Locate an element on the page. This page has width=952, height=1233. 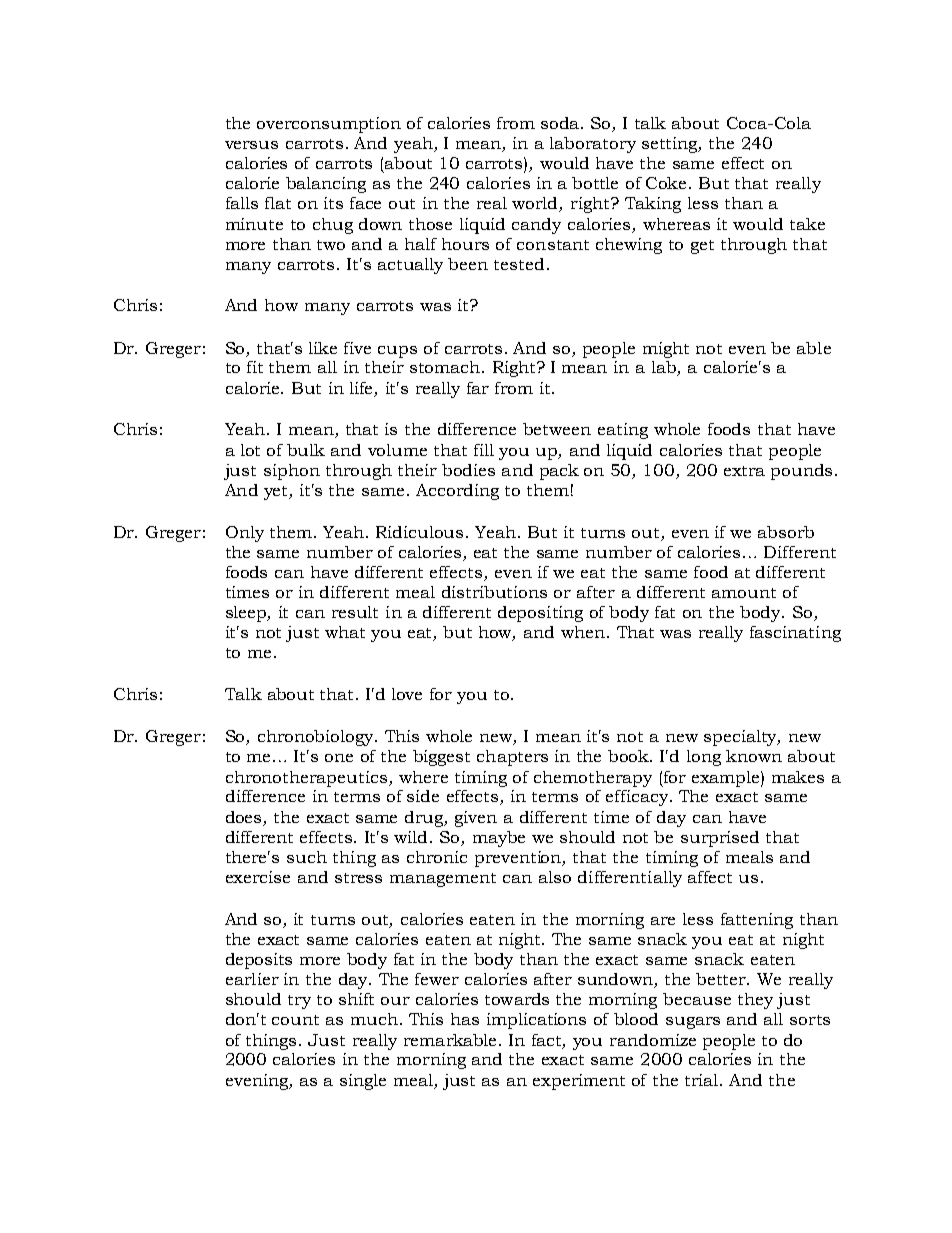
trial is located at coordinates (703, 1080).
